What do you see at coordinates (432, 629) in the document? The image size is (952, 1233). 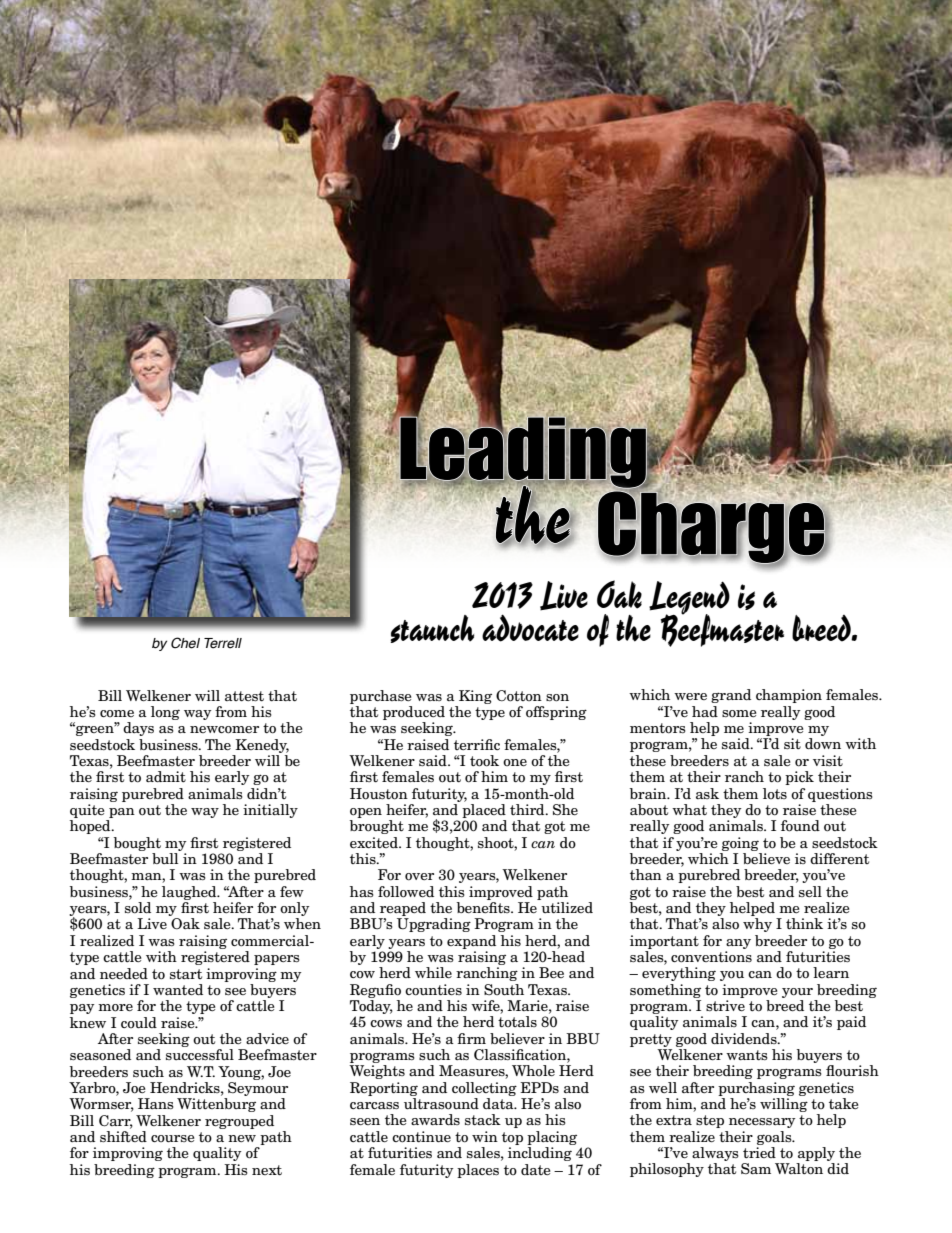 I see `staunch` at bounding box center [432, 629].
